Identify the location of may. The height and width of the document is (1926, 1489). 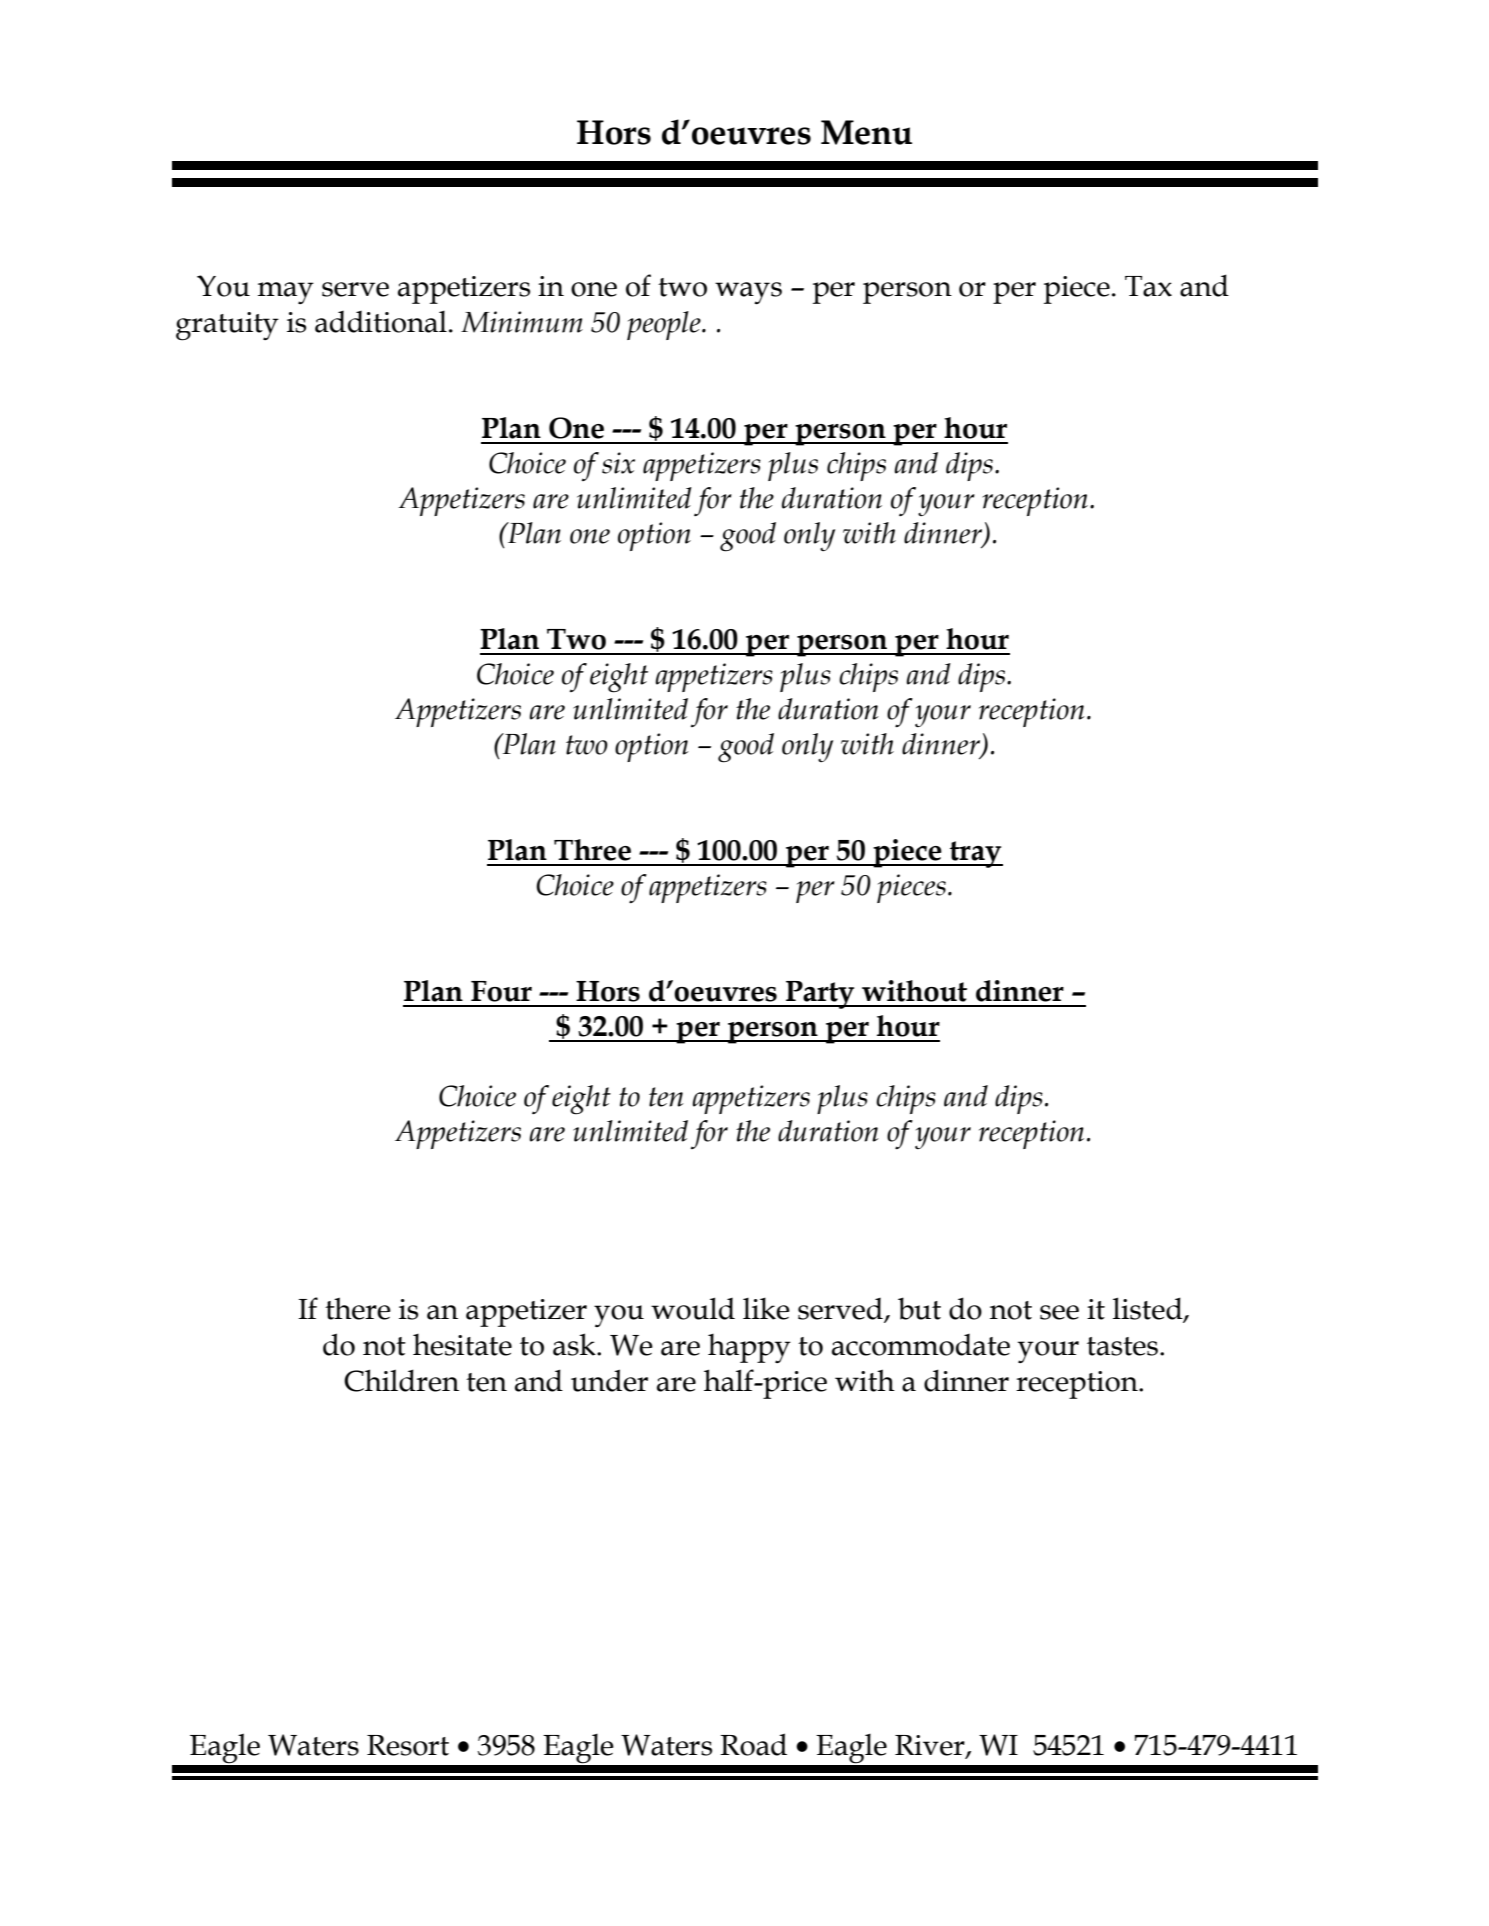
(286, 293).
